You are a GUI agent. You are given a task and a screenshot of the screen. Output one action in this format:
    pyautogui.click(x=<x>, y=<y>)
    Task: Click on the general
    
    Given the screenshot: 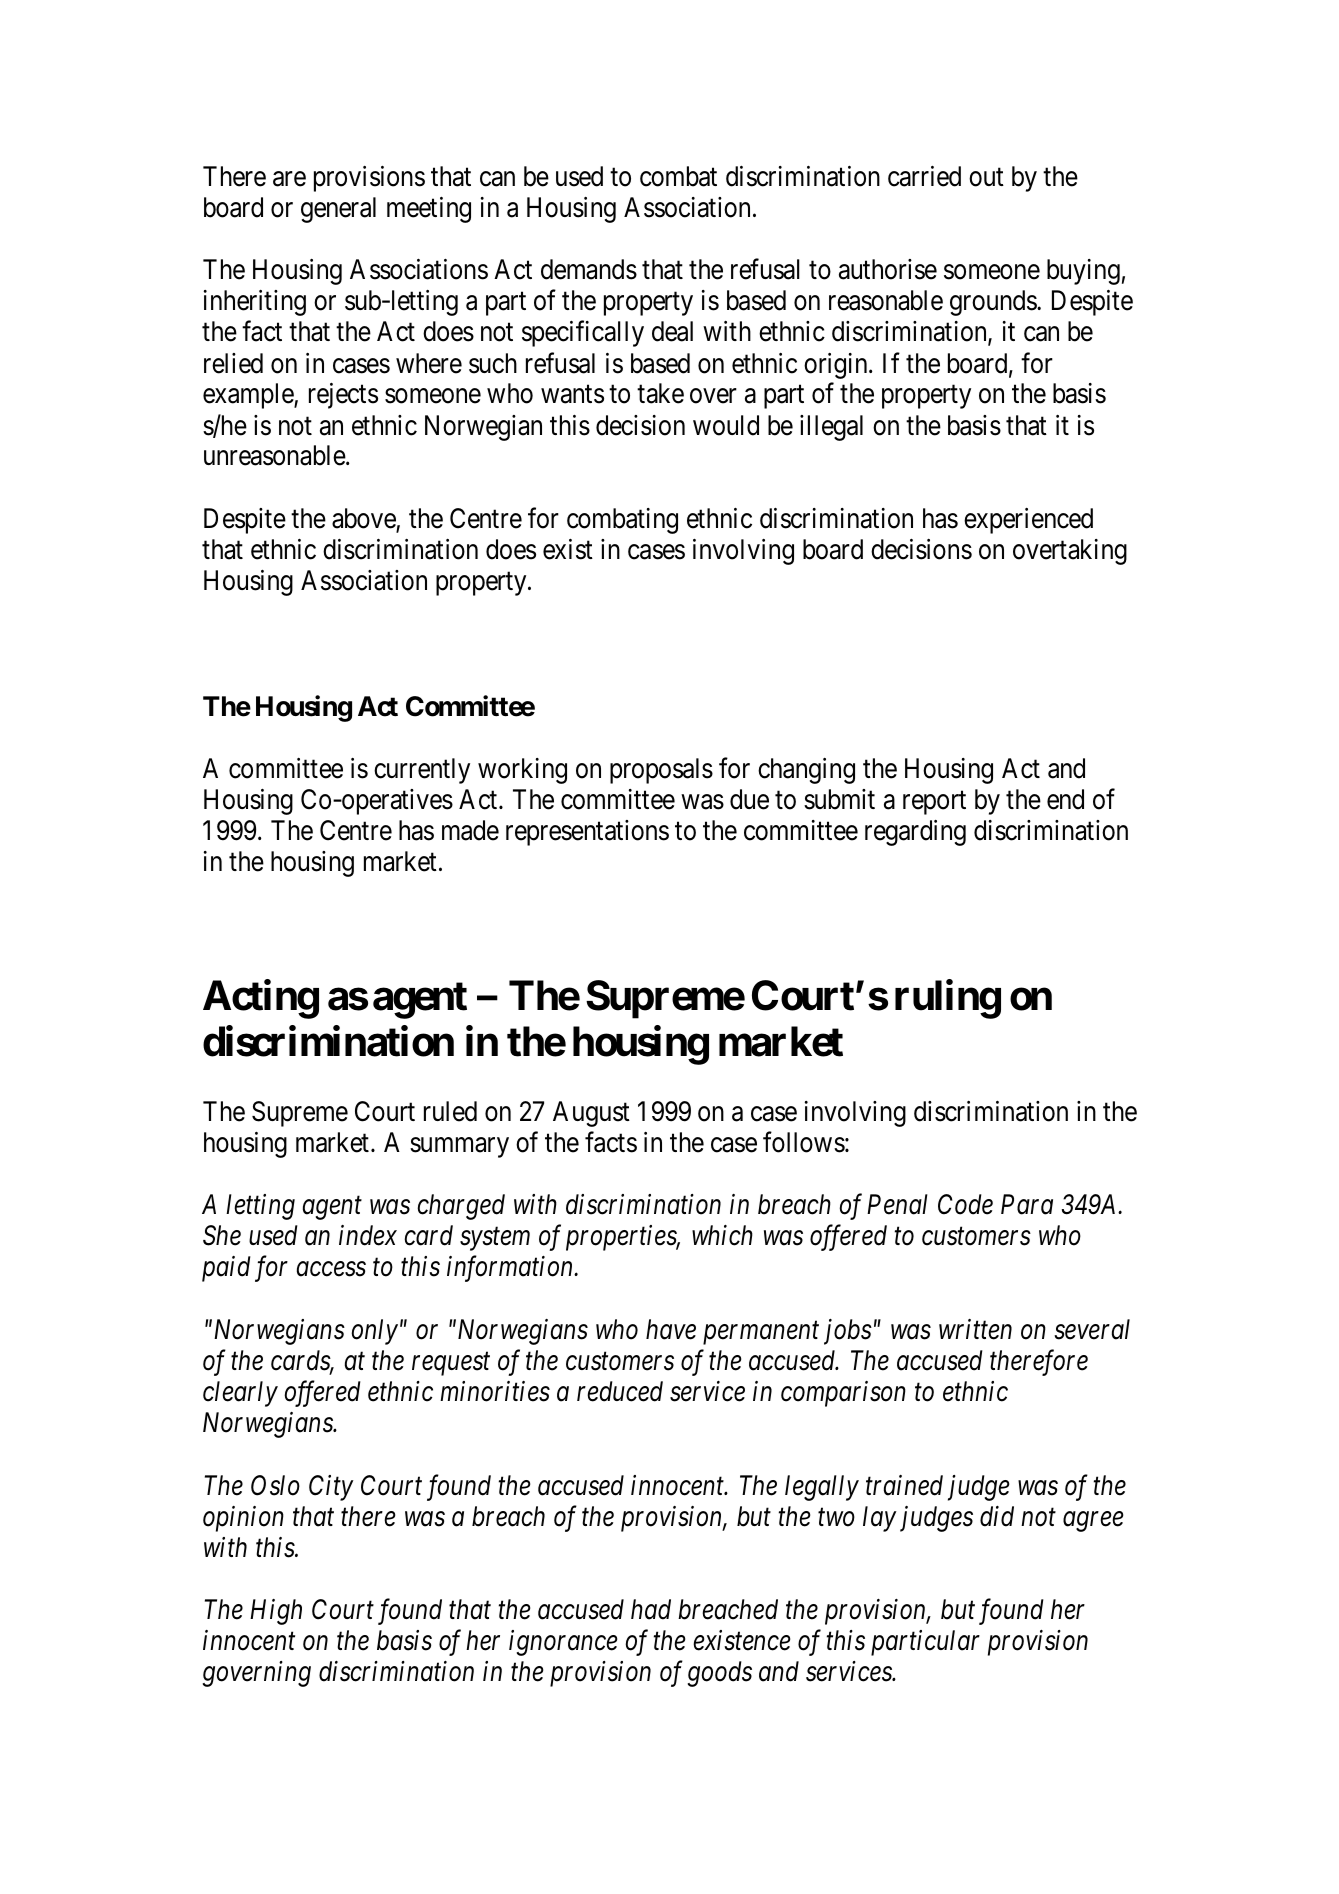 What is the action you would take?
    pyautogui.click(x=338, y=210)
